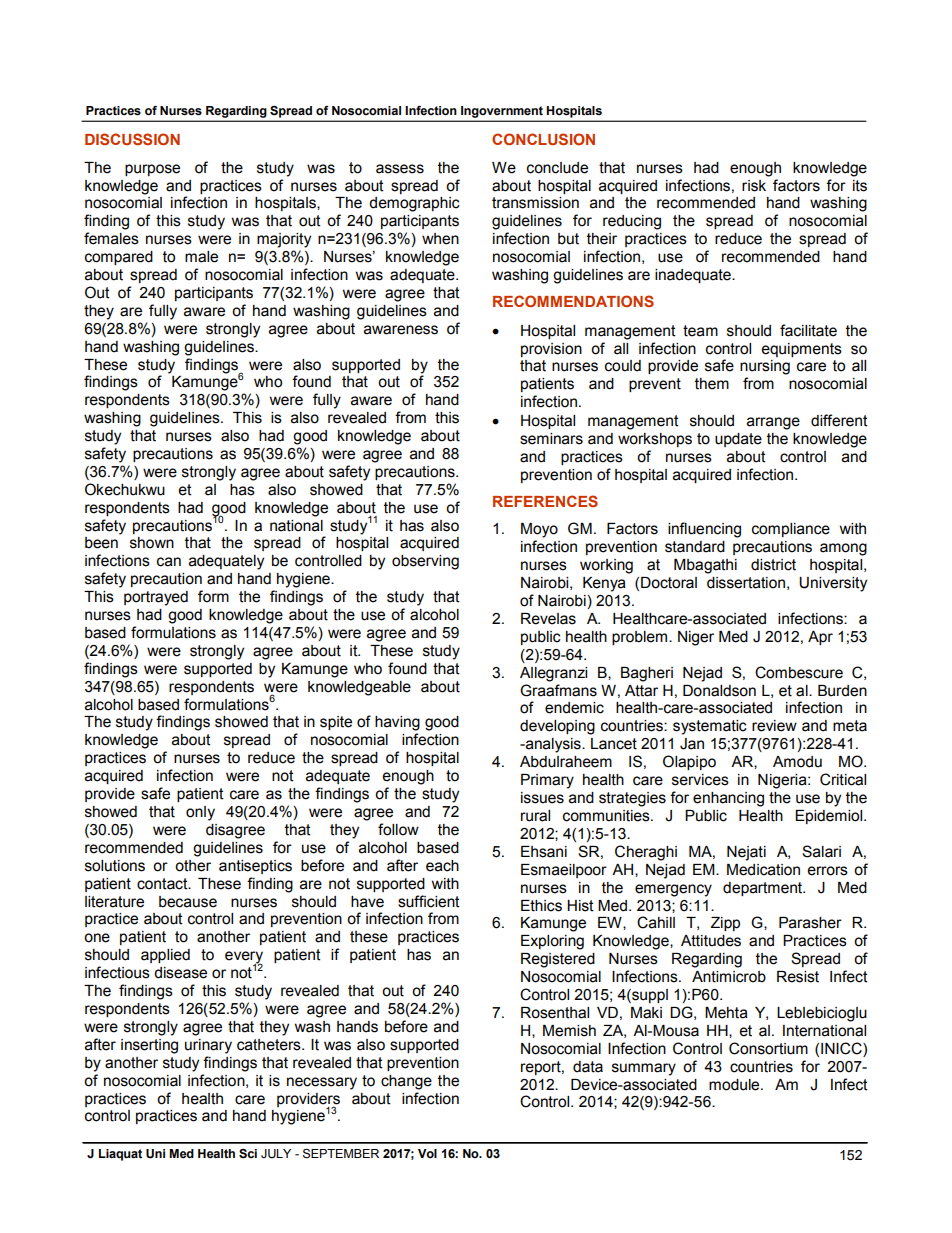 This image has width=952, height=1233. What do you see at coordinates (119, 258) in the image?
I see `compared` at bounding box center [119, 258].
